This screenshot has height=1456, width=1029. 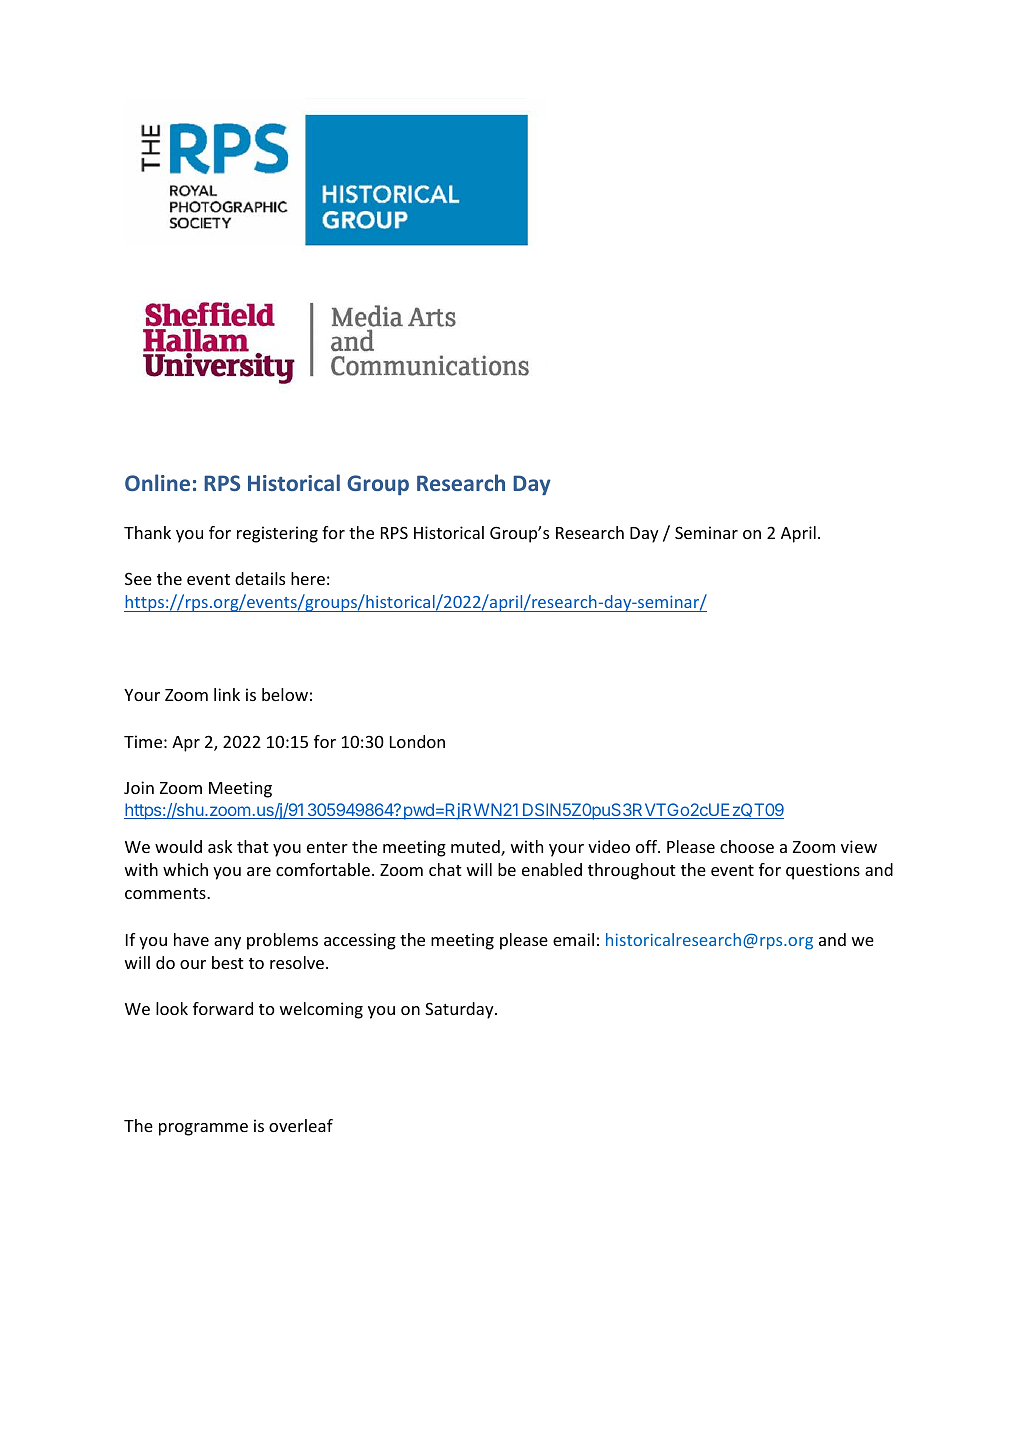 I want to click on Online, so click(x=157, y=482).
